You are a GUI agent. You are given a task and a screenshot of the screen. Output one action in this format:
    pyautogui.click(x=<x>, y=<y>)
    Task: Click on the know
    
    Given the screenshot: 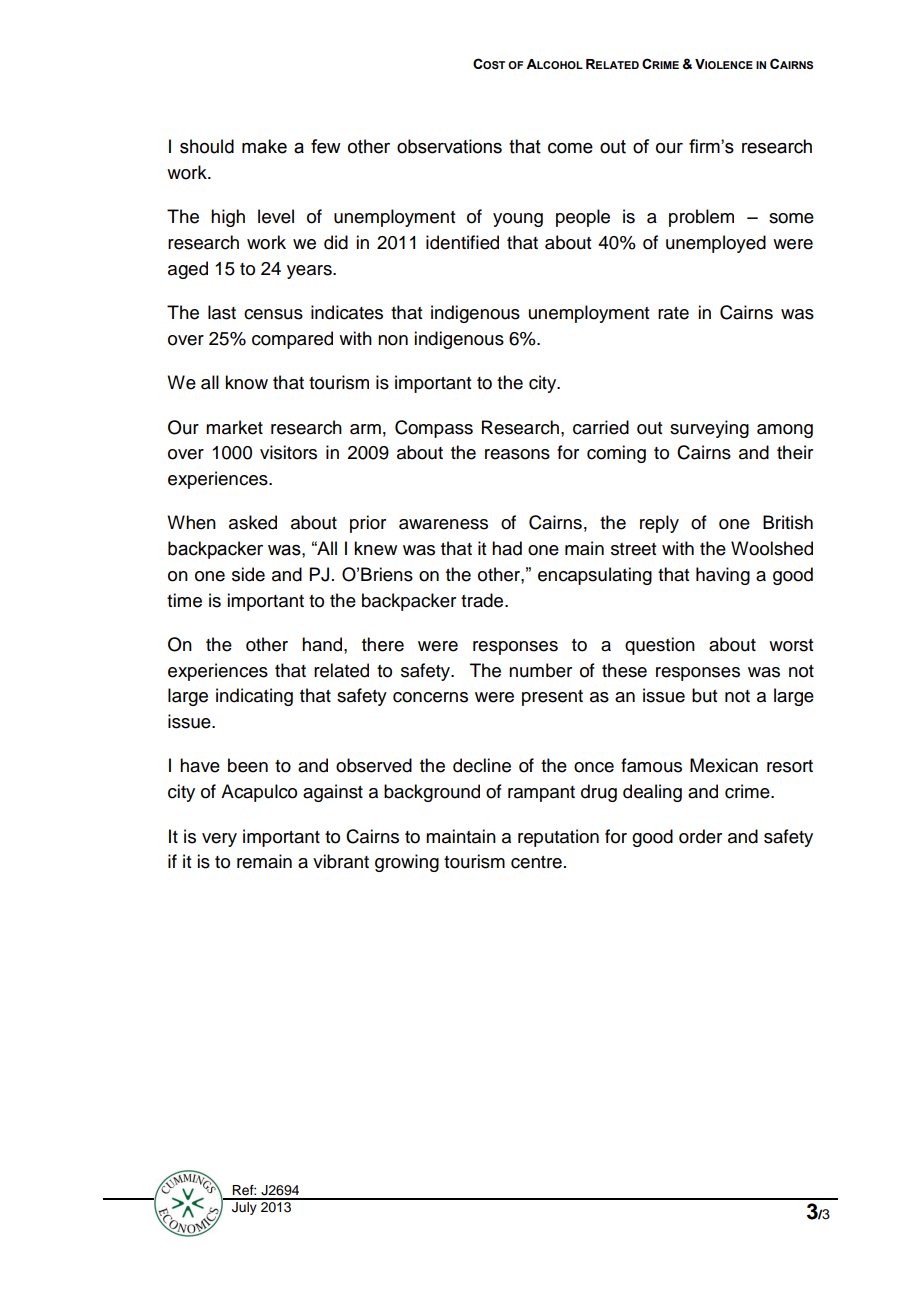 What is the action you would take?
    pyautogui.click(x=246, y=382)
